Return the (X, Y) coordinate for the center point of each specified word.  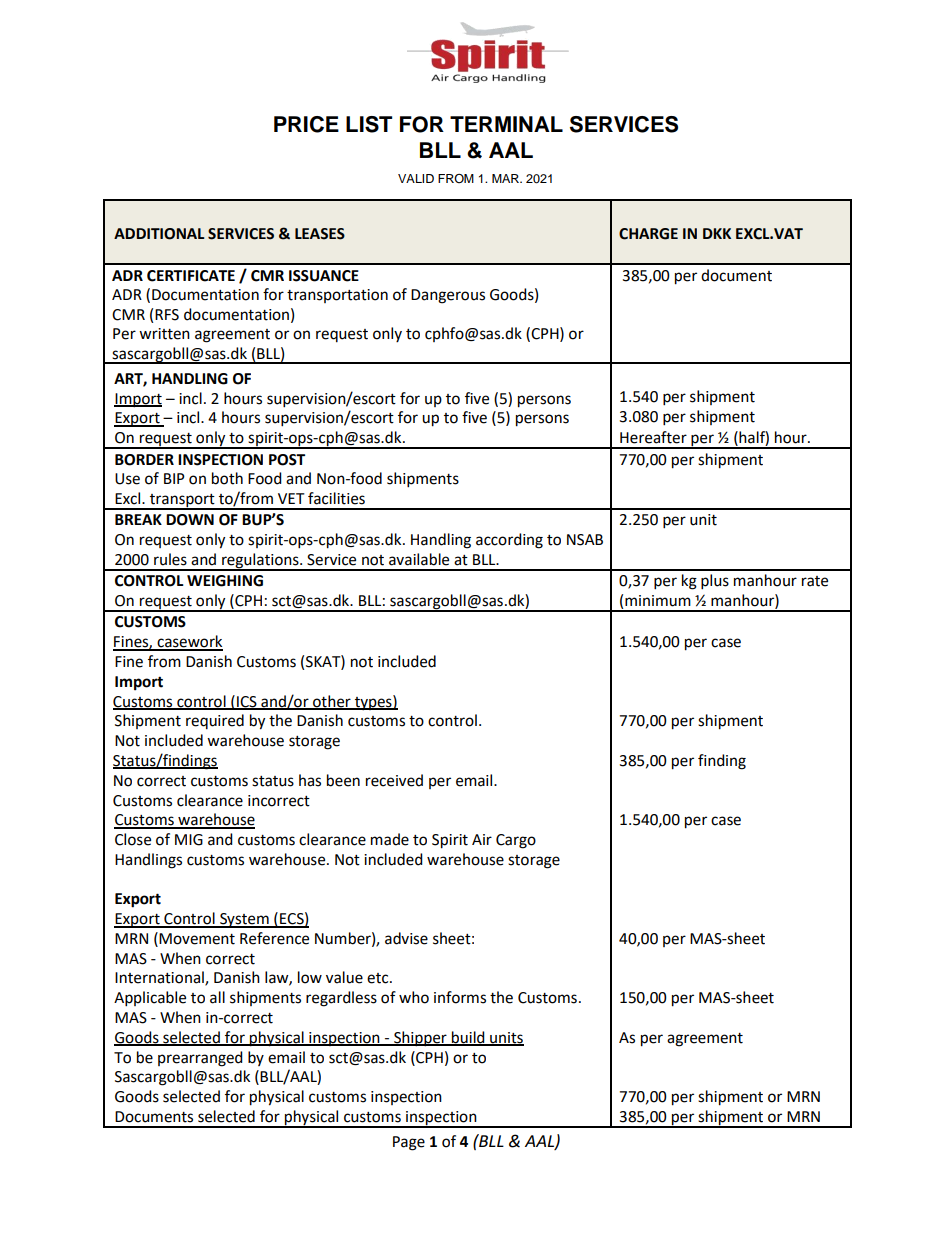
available (419, 559)
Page (409, 1143)
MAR (506, 178)
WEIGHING (225, 581)
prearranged (200, 1059)
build (468, 1038)
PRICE (306, 124)
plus (715, 582)
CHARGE (648, 234)
